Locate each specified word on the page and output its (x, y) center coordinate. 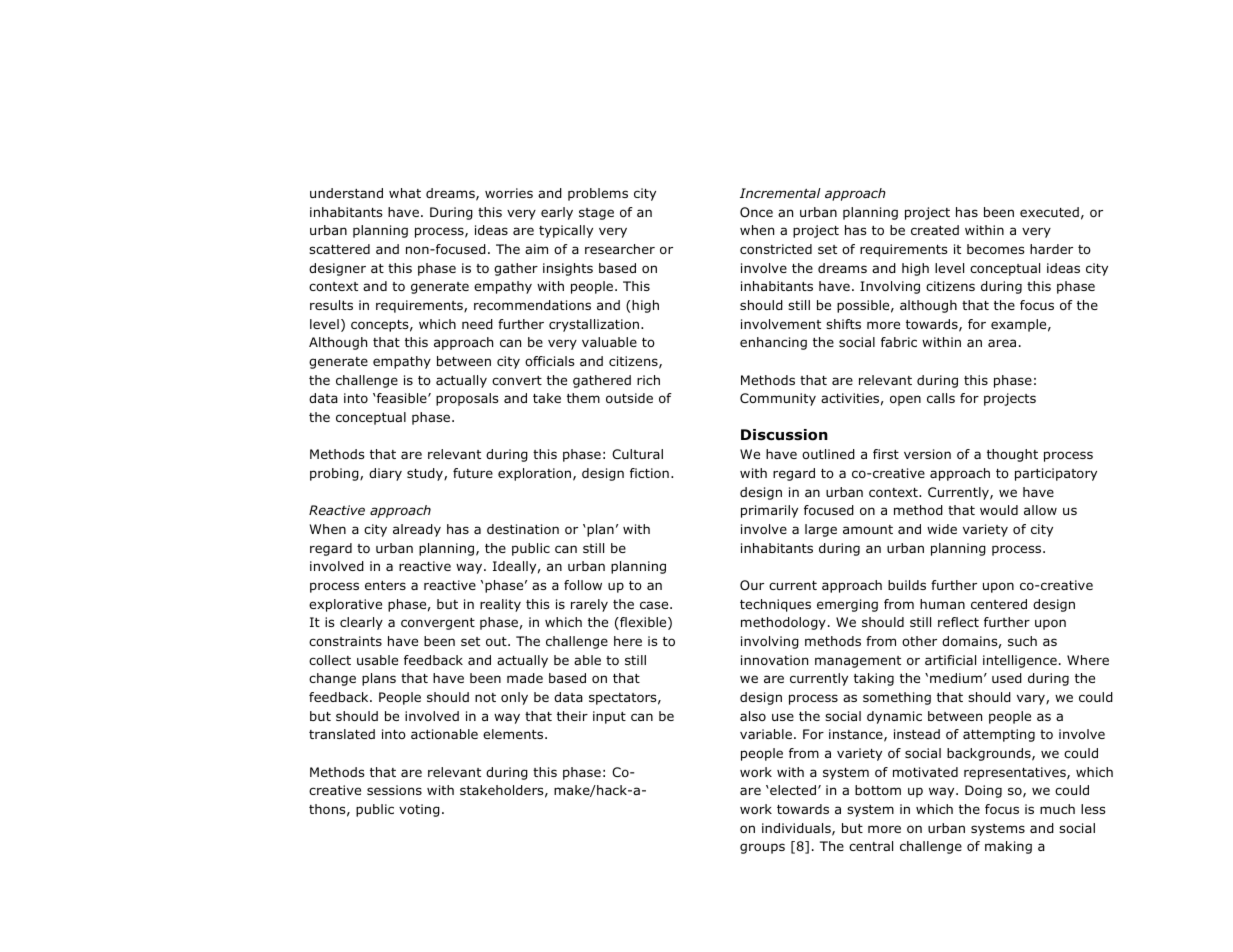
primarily (769, 511)
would (999, 510)
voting (419, 810)
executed (1049, 212)
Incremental (780, 193)
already (417, 530)
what (405, 193)
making (1008, 847)
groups (762, 848)
